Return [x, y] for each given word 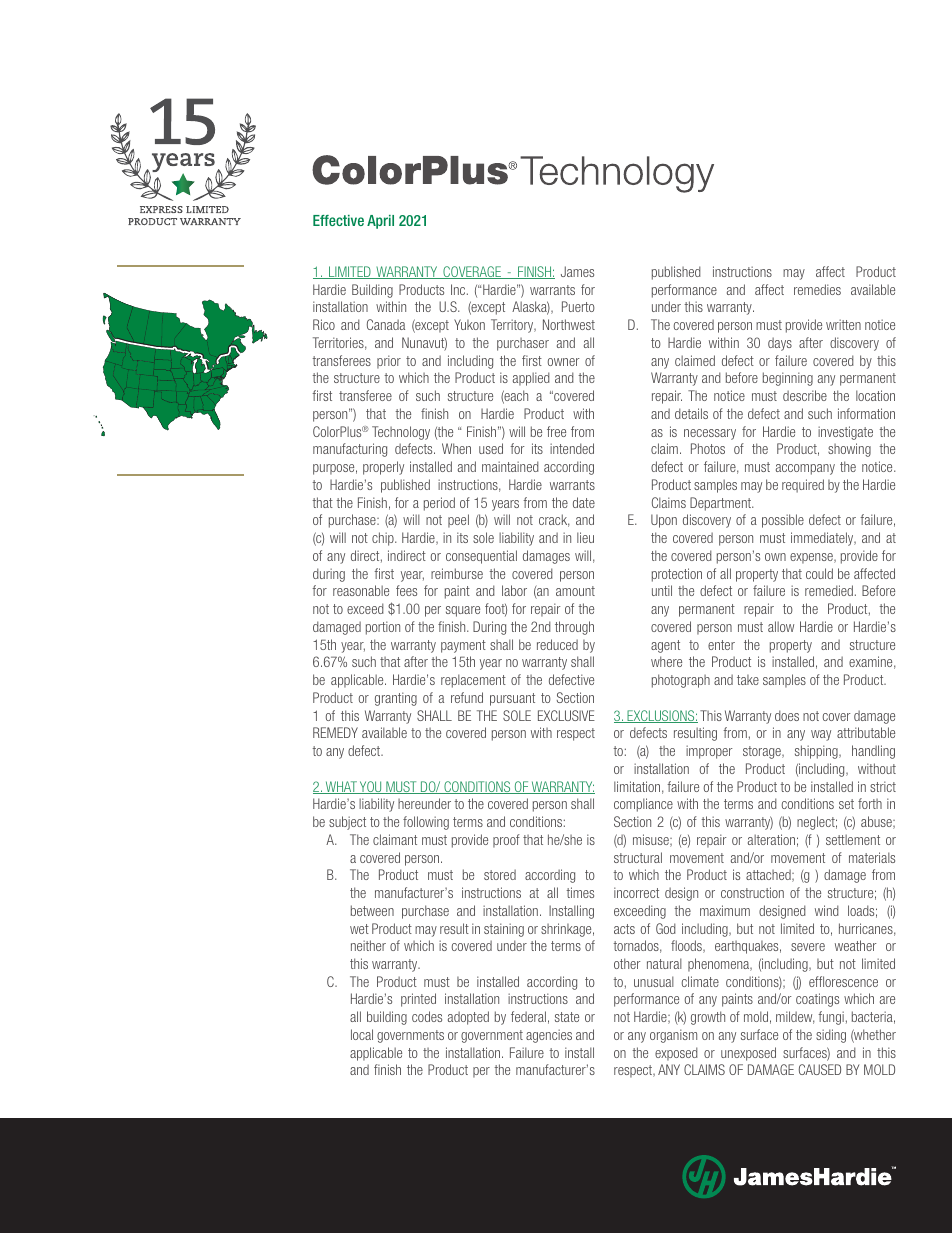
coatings [817, 1000]
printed [418, 1000]
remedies [817, 289]
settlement [853, 839]
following [426, 823]
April [380, 222]
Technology [401, 433]
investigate [845, 433]
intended [572, 448]
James [577, 271]
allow [781, 626]
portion [383, 628]
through [574, 628]
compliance [643, 805]
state [567, 1017]
